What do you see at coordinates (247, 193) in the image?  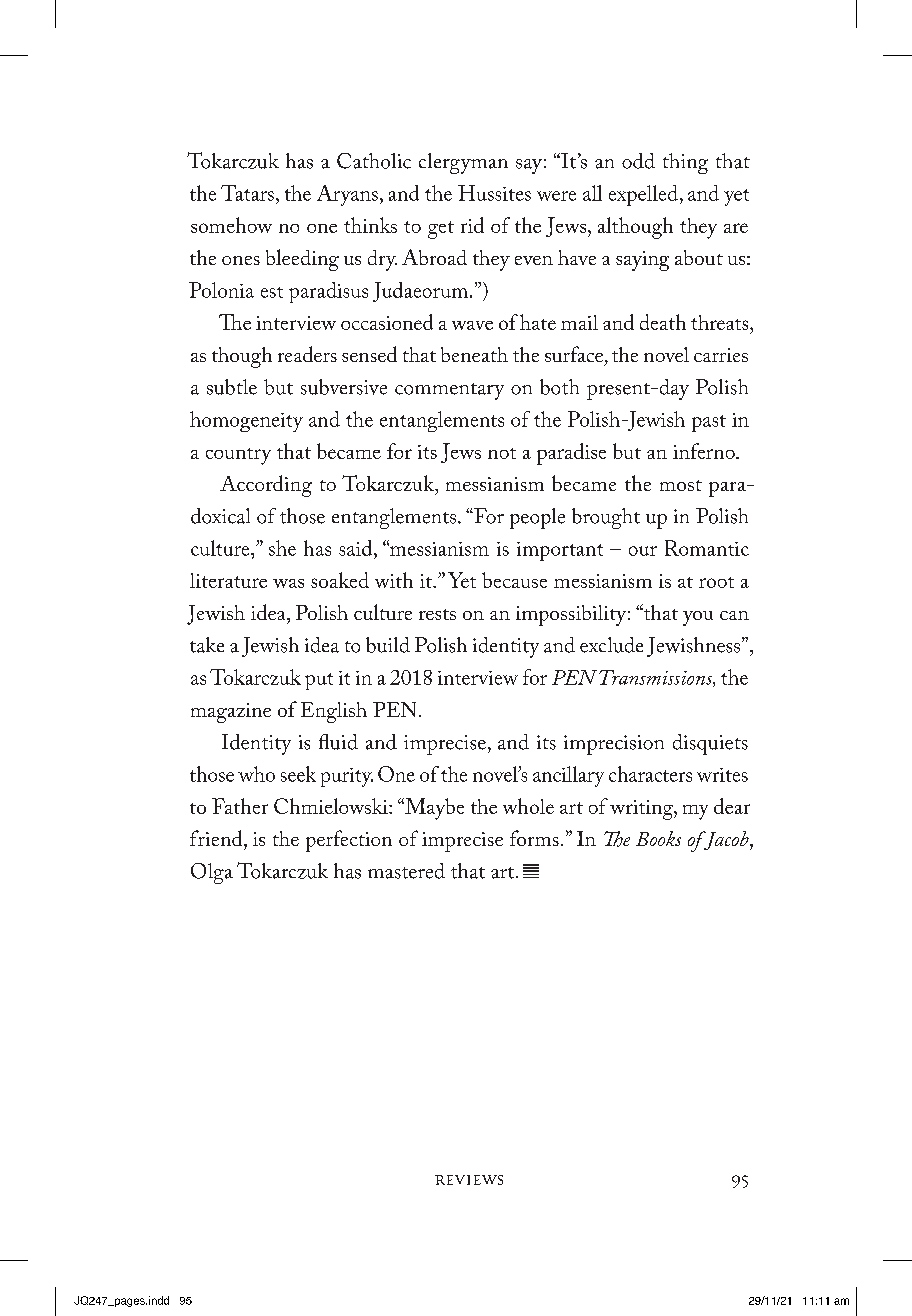 I see `Tatars` at bounding box center [247, 193].
